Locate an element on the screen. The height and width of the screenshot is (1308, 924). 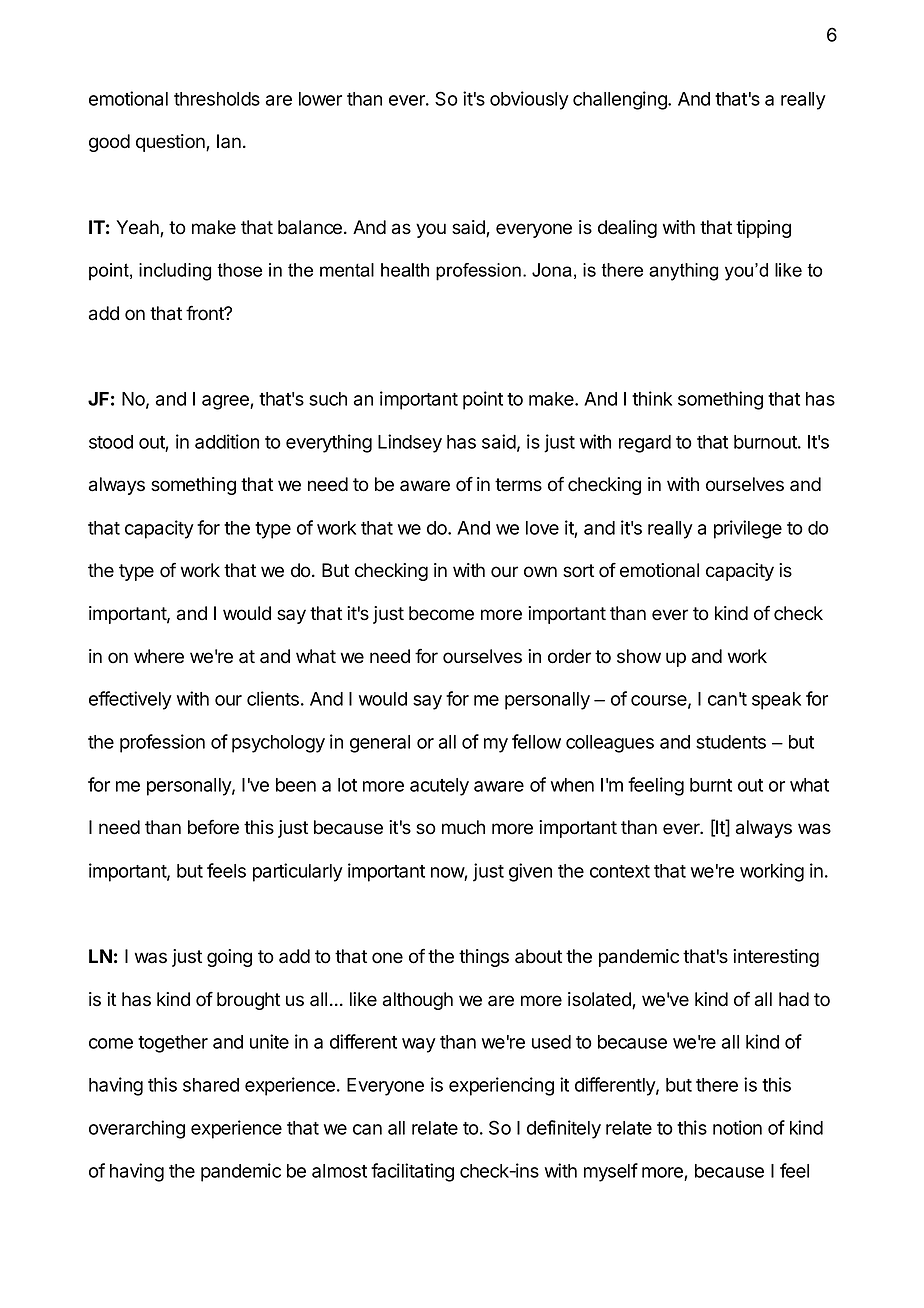
Lindsey is located at coordinates (410, 443).
